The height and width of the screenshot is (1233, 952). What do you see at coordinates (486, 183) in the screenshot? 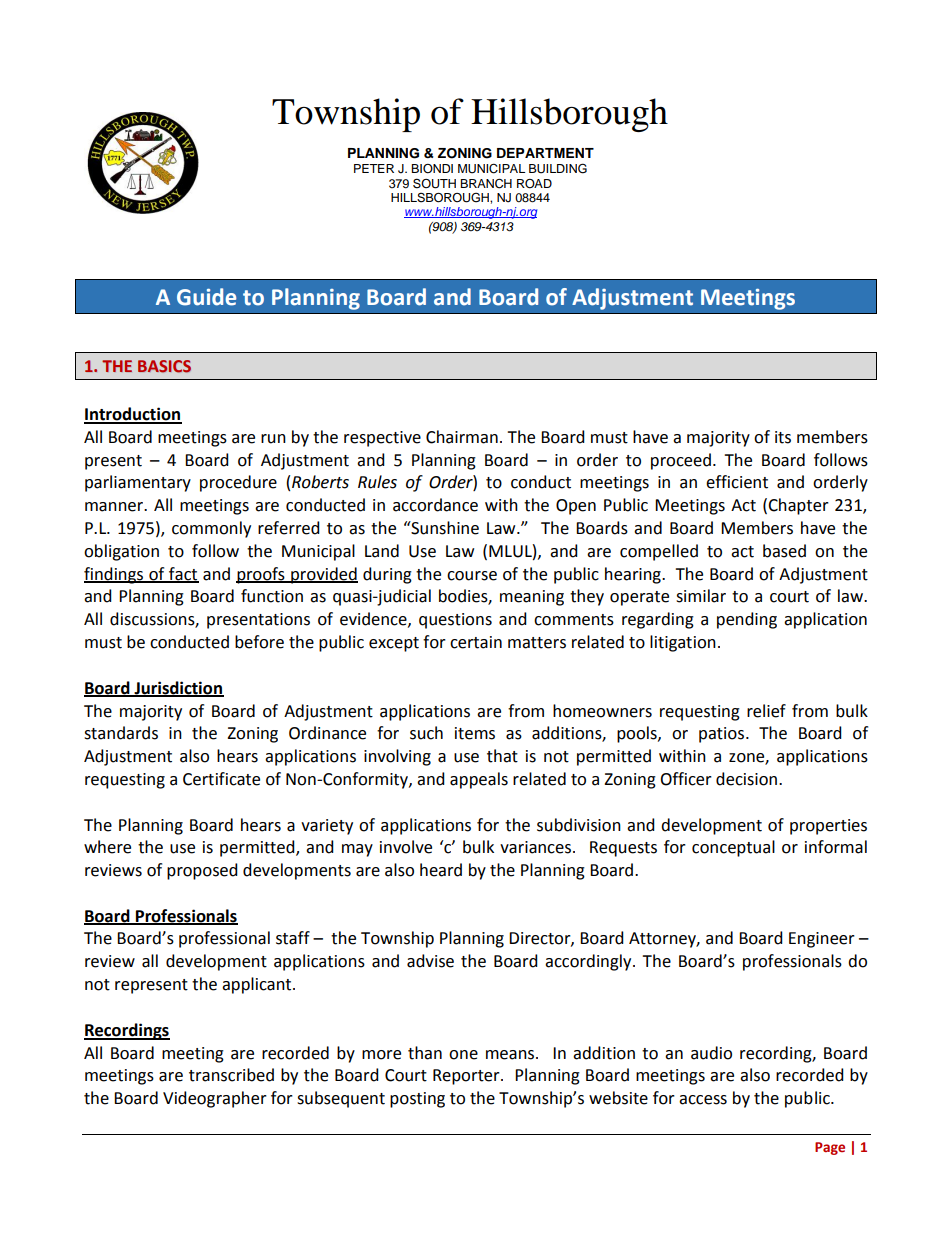
I see `BRANCH` at bounding box center [486, 183].
